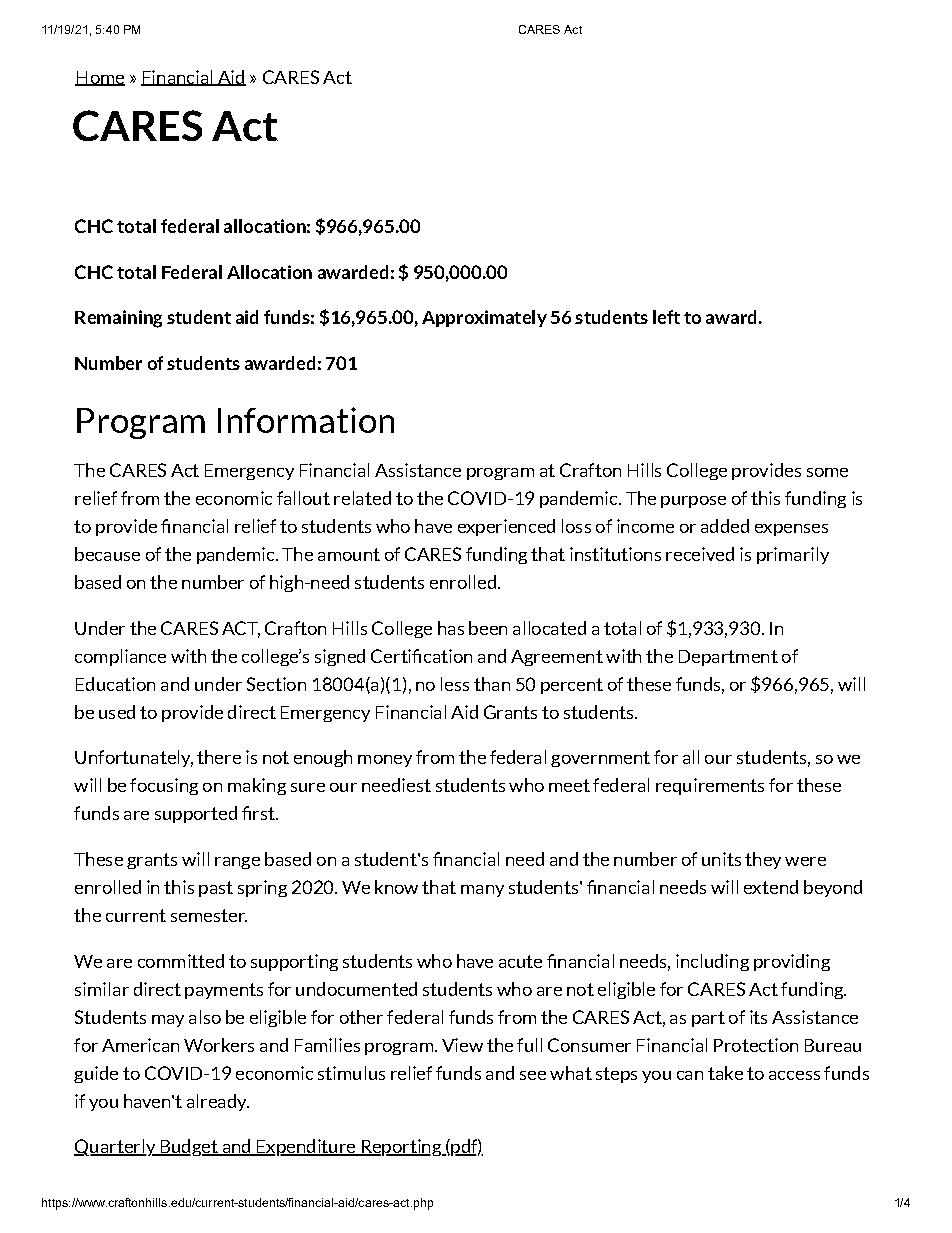 The height and width of the screenshot is (1233, 952). Describe the element at coordinates (100, 78) in the screenshot. I see `Home` at that location.
